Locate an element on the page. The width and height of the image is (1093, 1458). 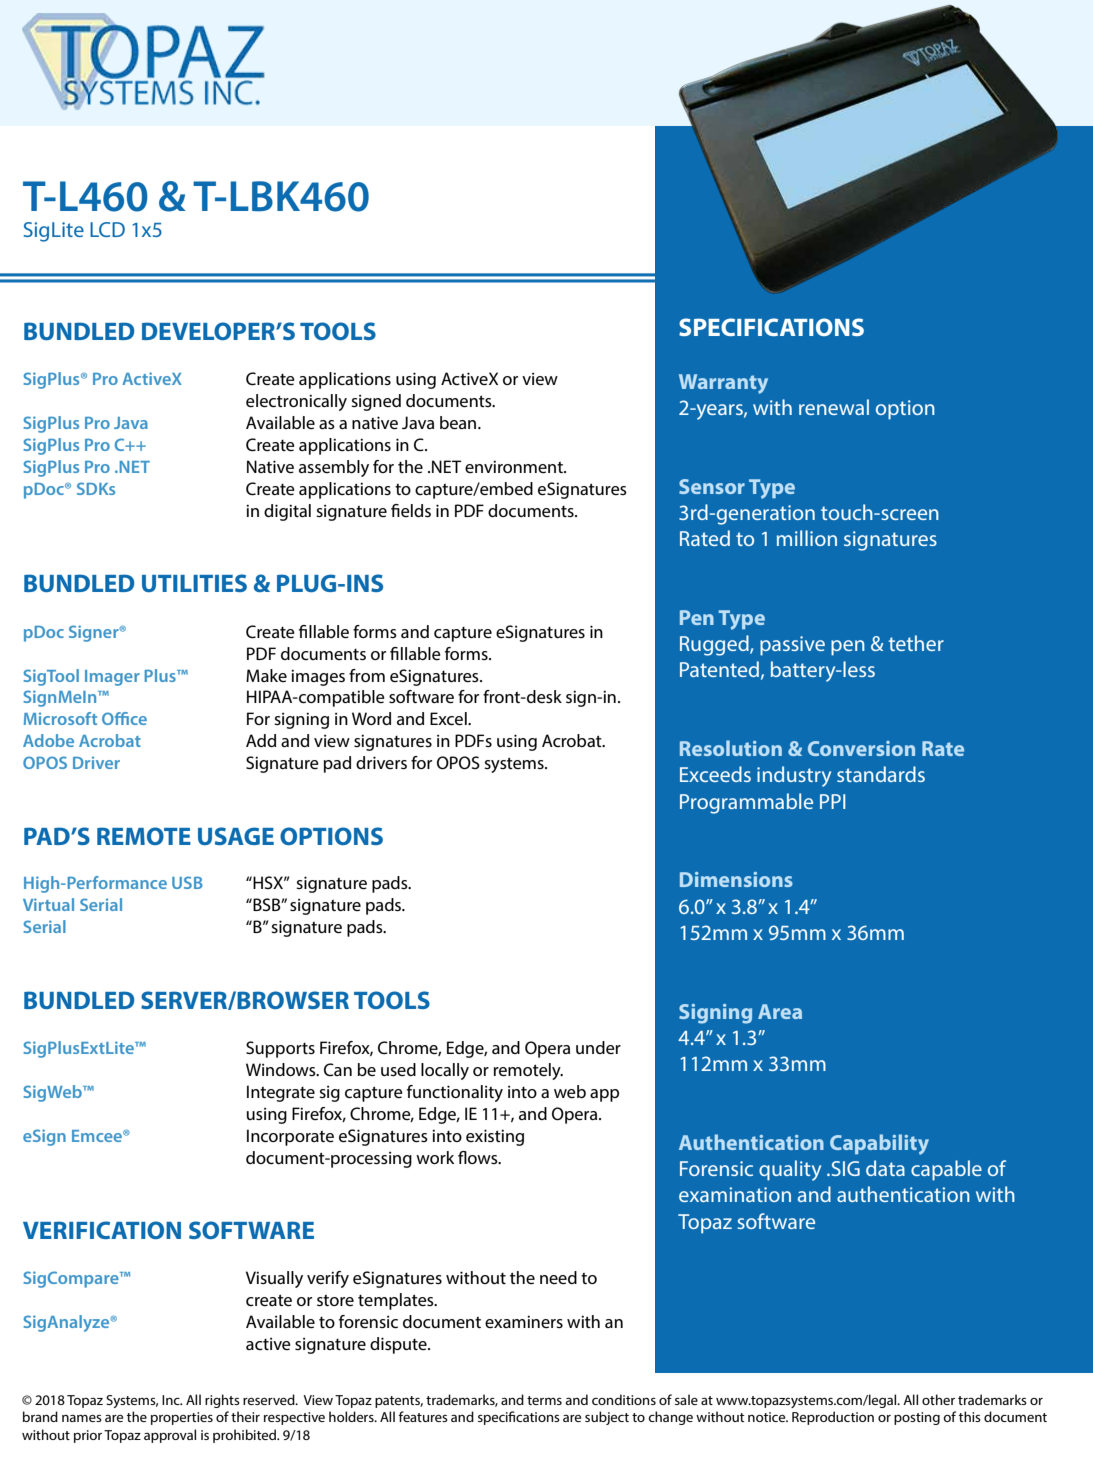
Area is located at coordinates (780, 1011).
